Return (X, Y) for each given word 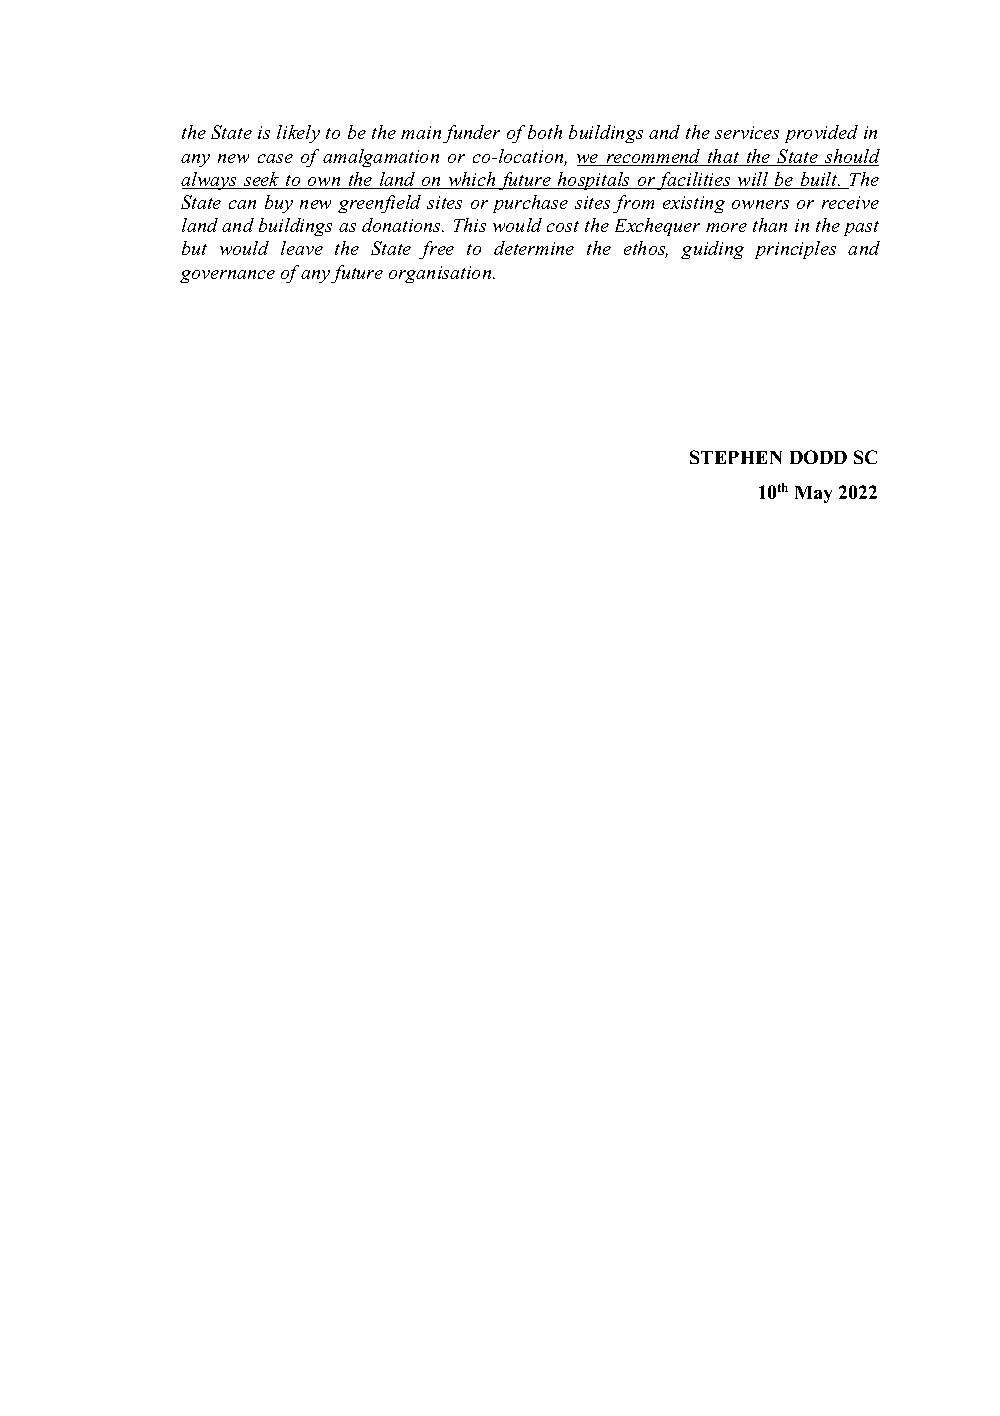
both (545, 132)
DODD (818, 457)
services (747, 132)
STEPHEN (736, 457)
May (813, 494)
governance (227, 276)
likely (298, 134)
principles (795, 250)
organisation (441, 274)
